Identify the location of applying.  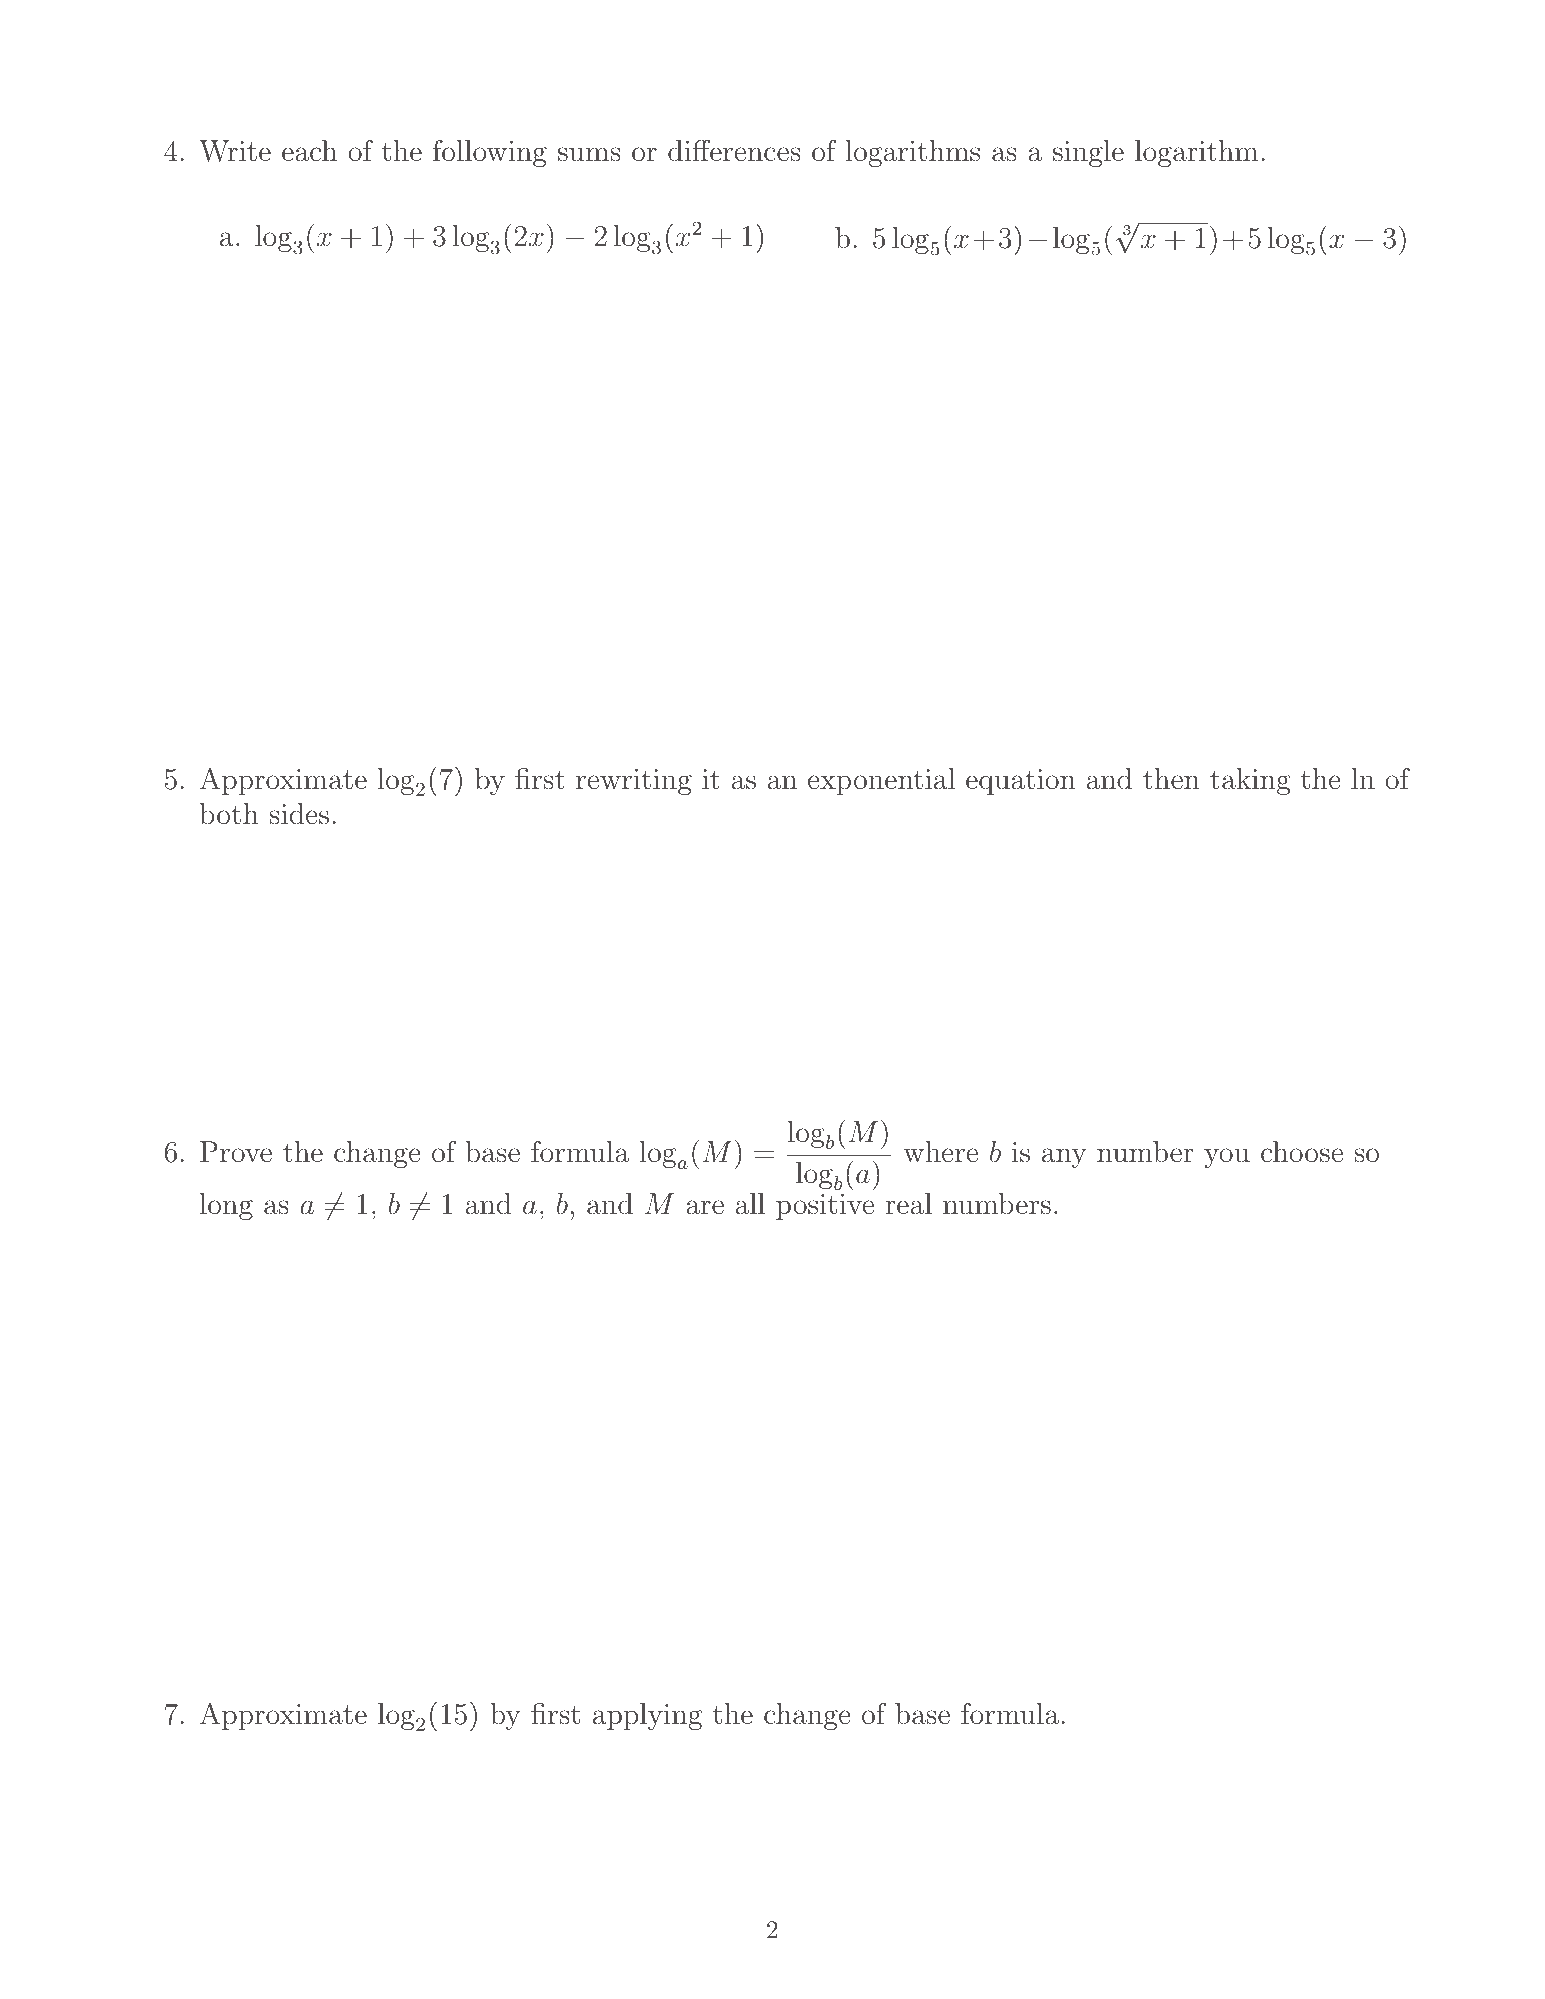
(647, 1716).
